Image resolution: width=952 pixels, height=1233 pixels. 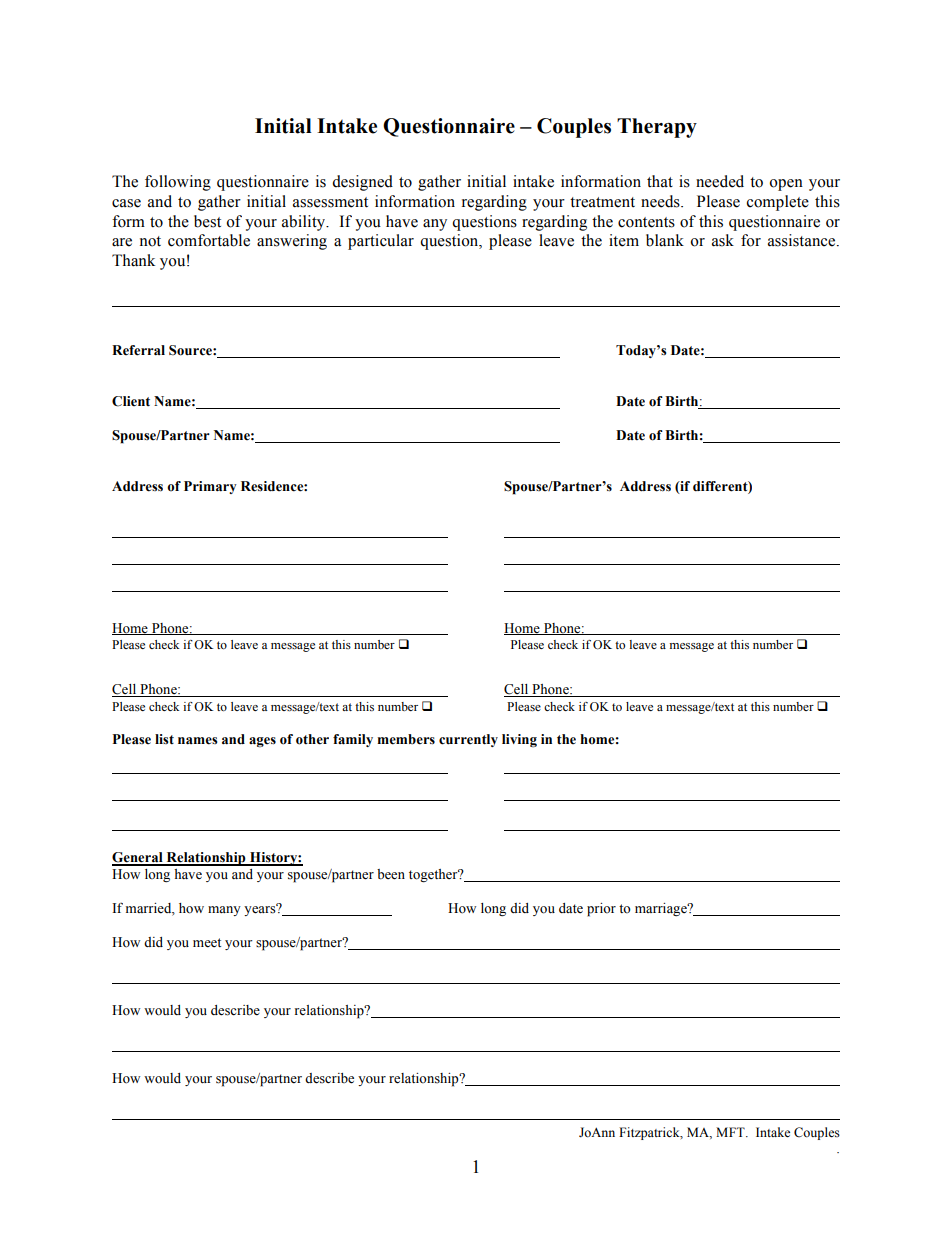 I want to click on currently, so click(x=468, y=740).
